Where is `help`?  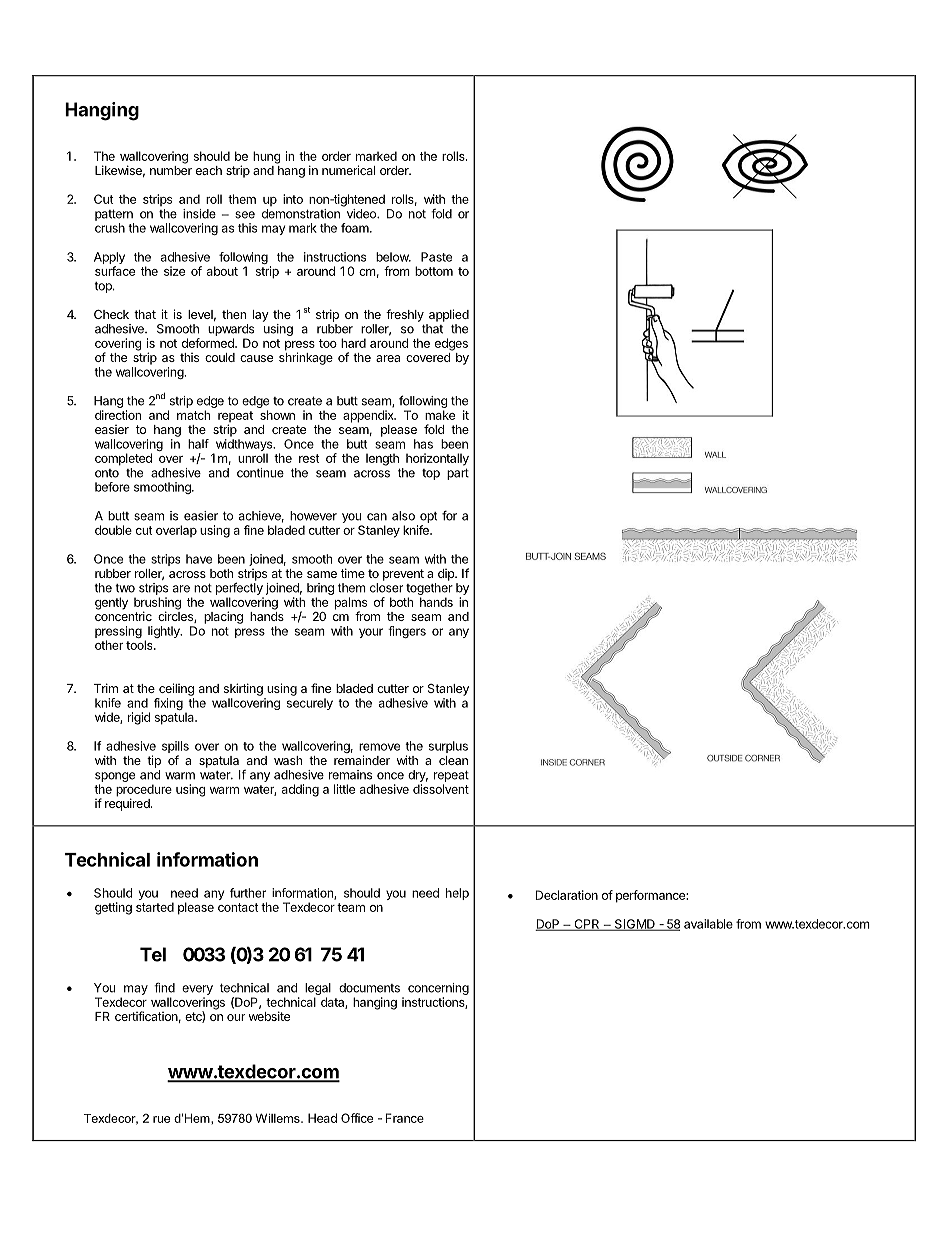 help is located at coordinates (457, 894).
